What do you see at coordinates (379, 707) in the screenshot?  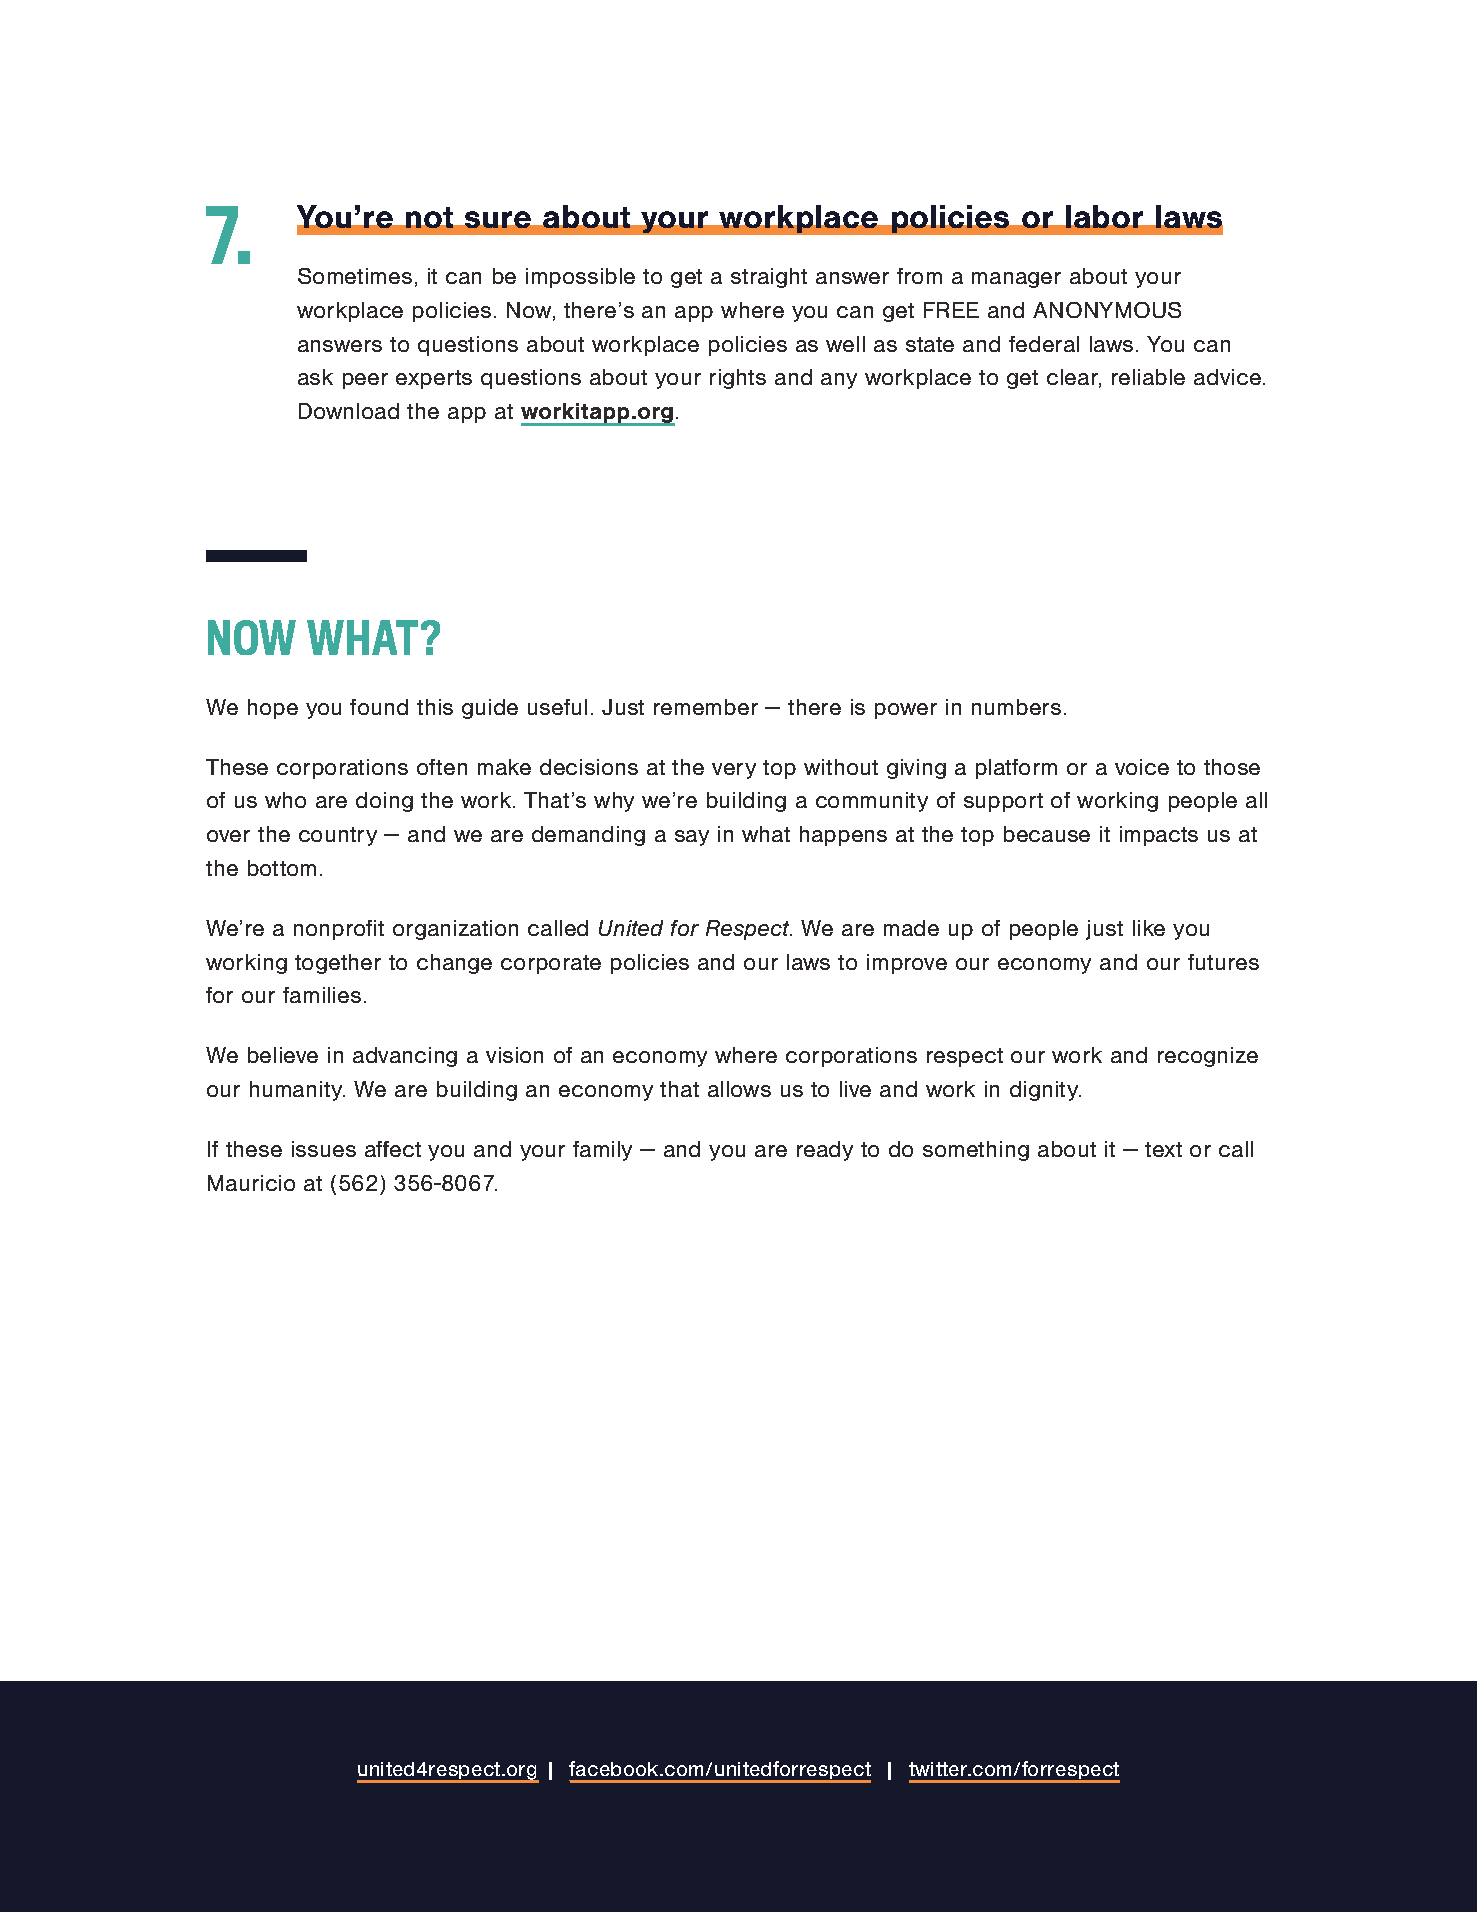 I see `found` at bounding box center [379, 707].
